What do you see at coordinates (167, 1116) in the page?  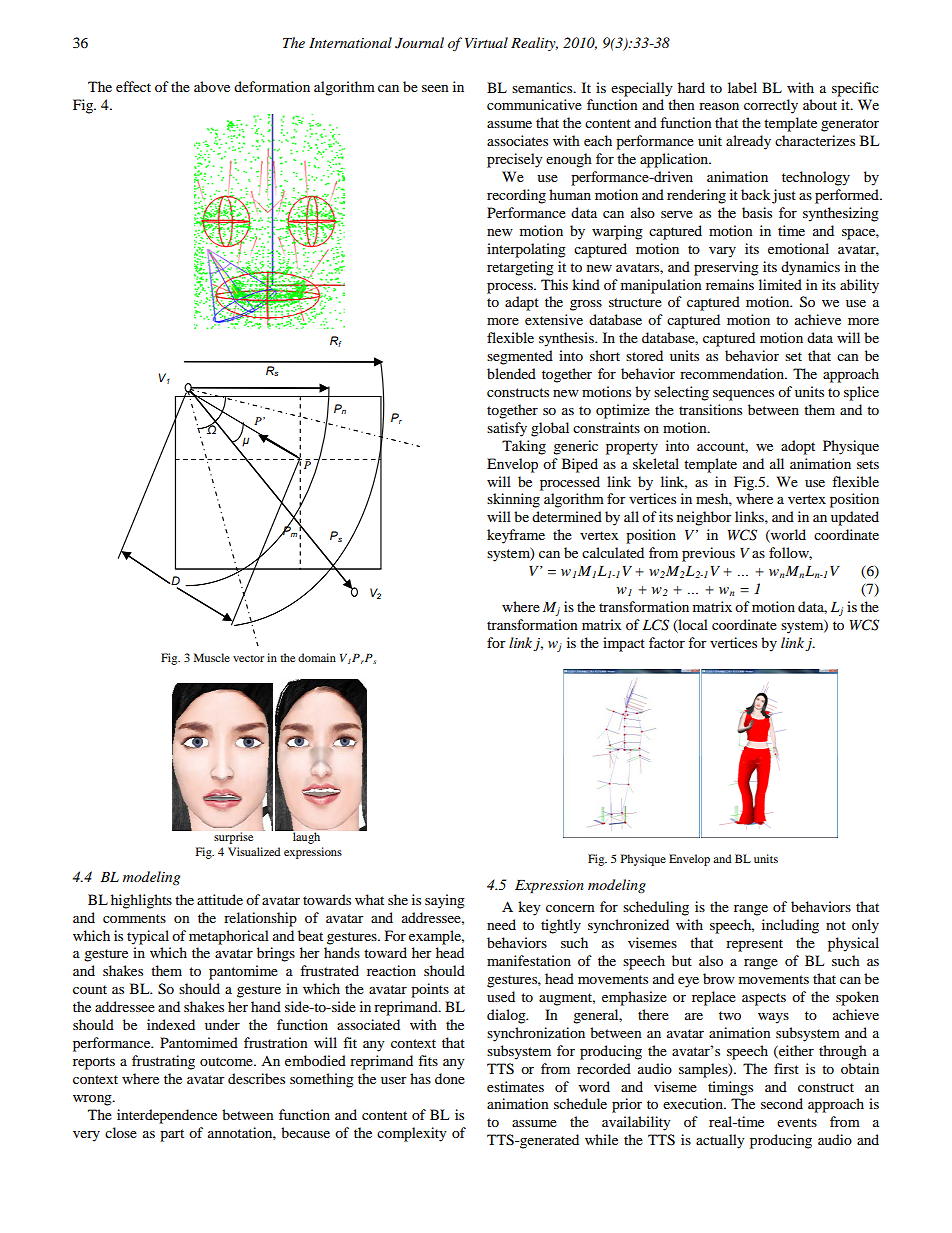 I see `interdependence` at bounding box center [167, 1116].
